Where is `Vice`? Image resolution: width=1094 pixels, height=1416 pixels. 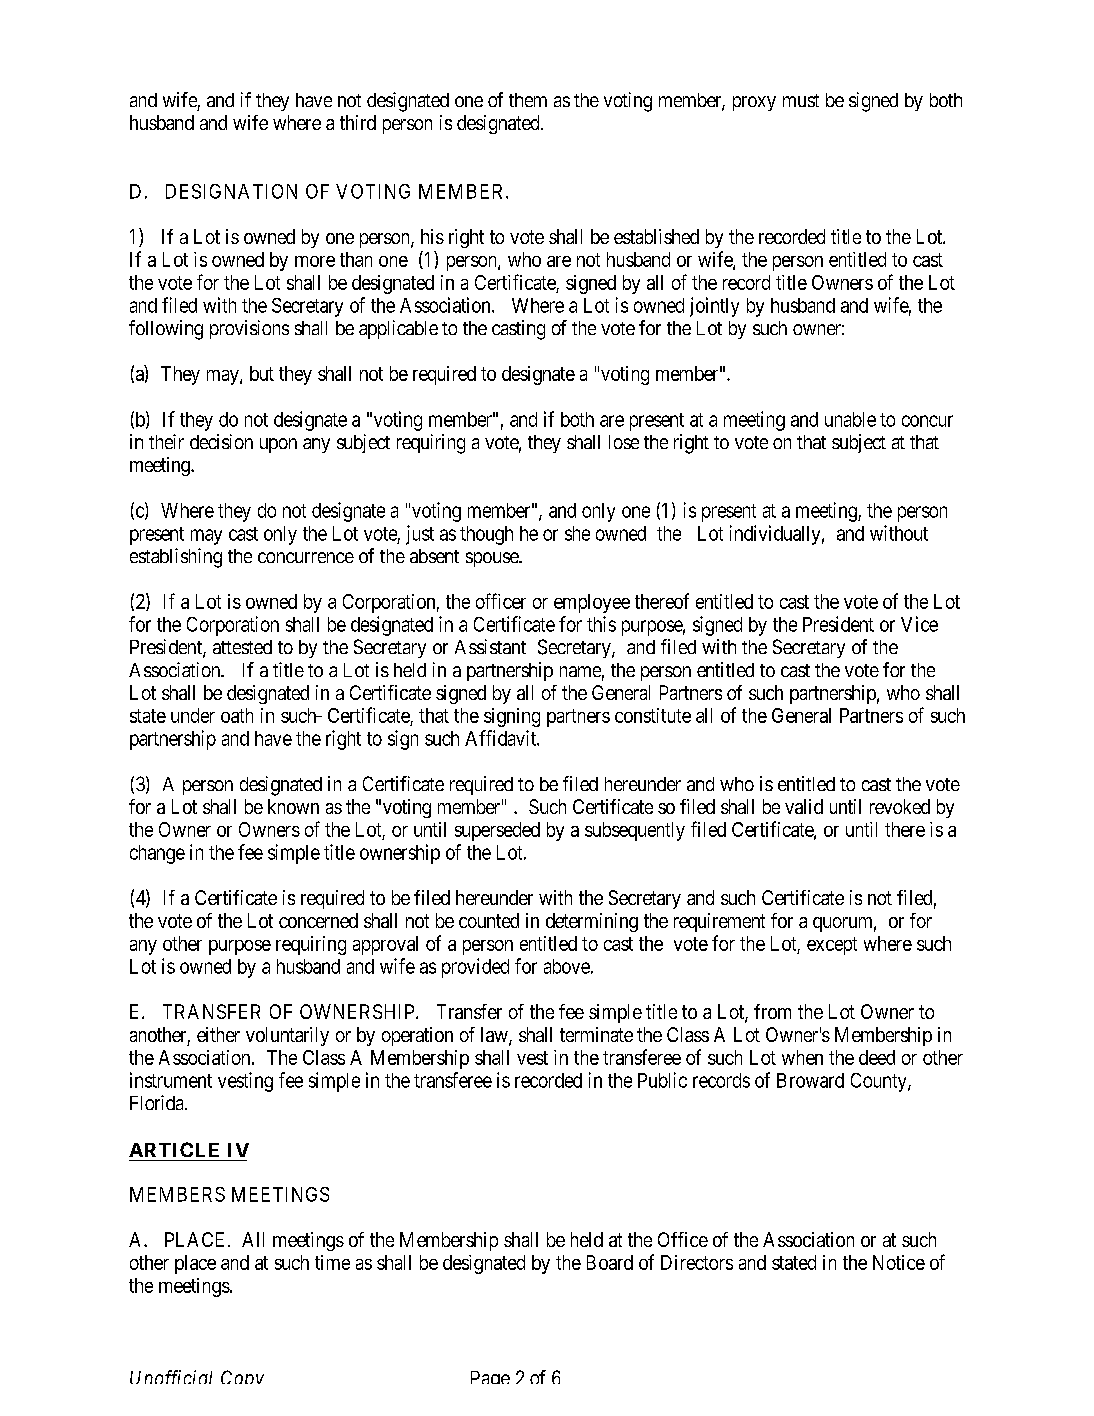 Vice is located at coordinates (919, 624).
